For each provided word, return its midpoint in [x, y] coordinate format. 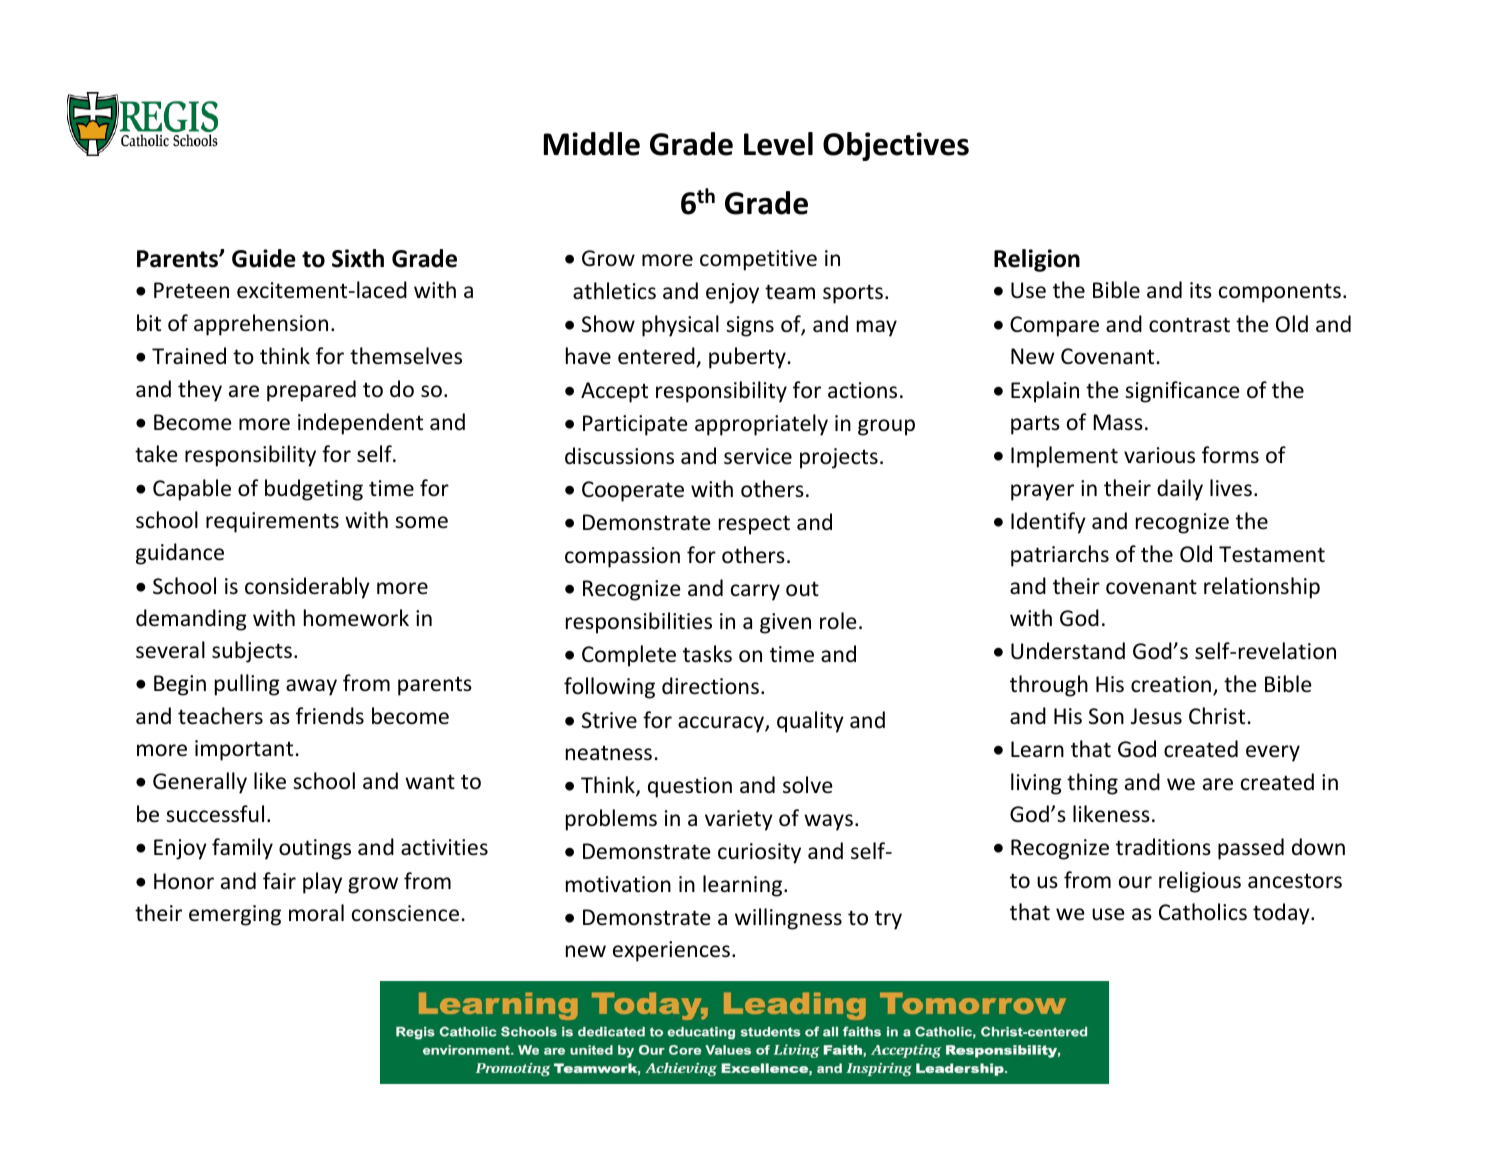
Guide [264, 258]
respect [754, 525]
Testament [1272, 554]
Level [778, 144]
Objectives [896, 146]
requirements [272, 522]
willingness [788, 919]
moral [316, 913]
